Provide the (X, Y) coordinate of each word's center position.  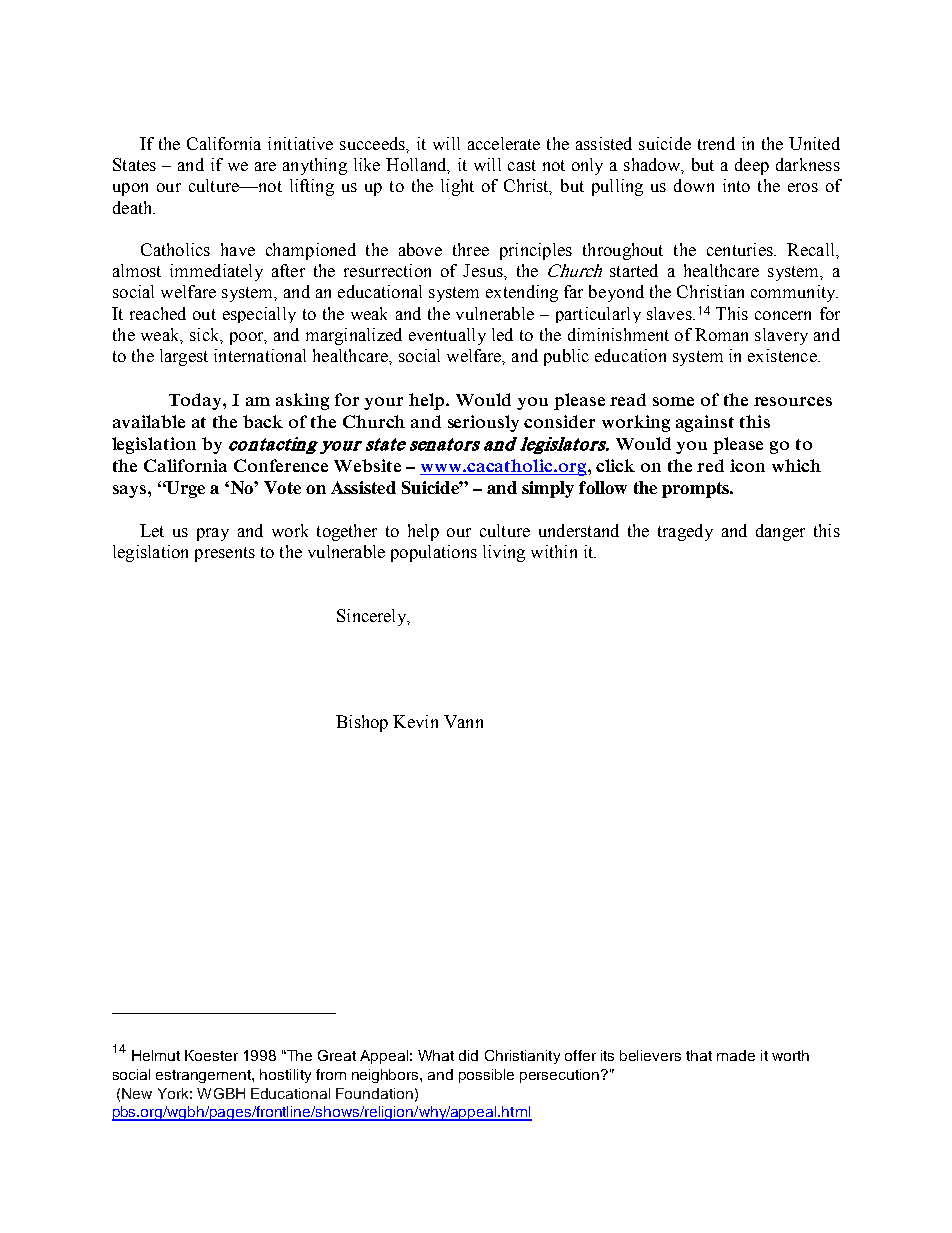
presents (225, 554)
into (736, 185)
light (457, 187)
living (504, 553)
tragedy (685, 532)
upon (130, 189)
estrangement (204, 1076)
